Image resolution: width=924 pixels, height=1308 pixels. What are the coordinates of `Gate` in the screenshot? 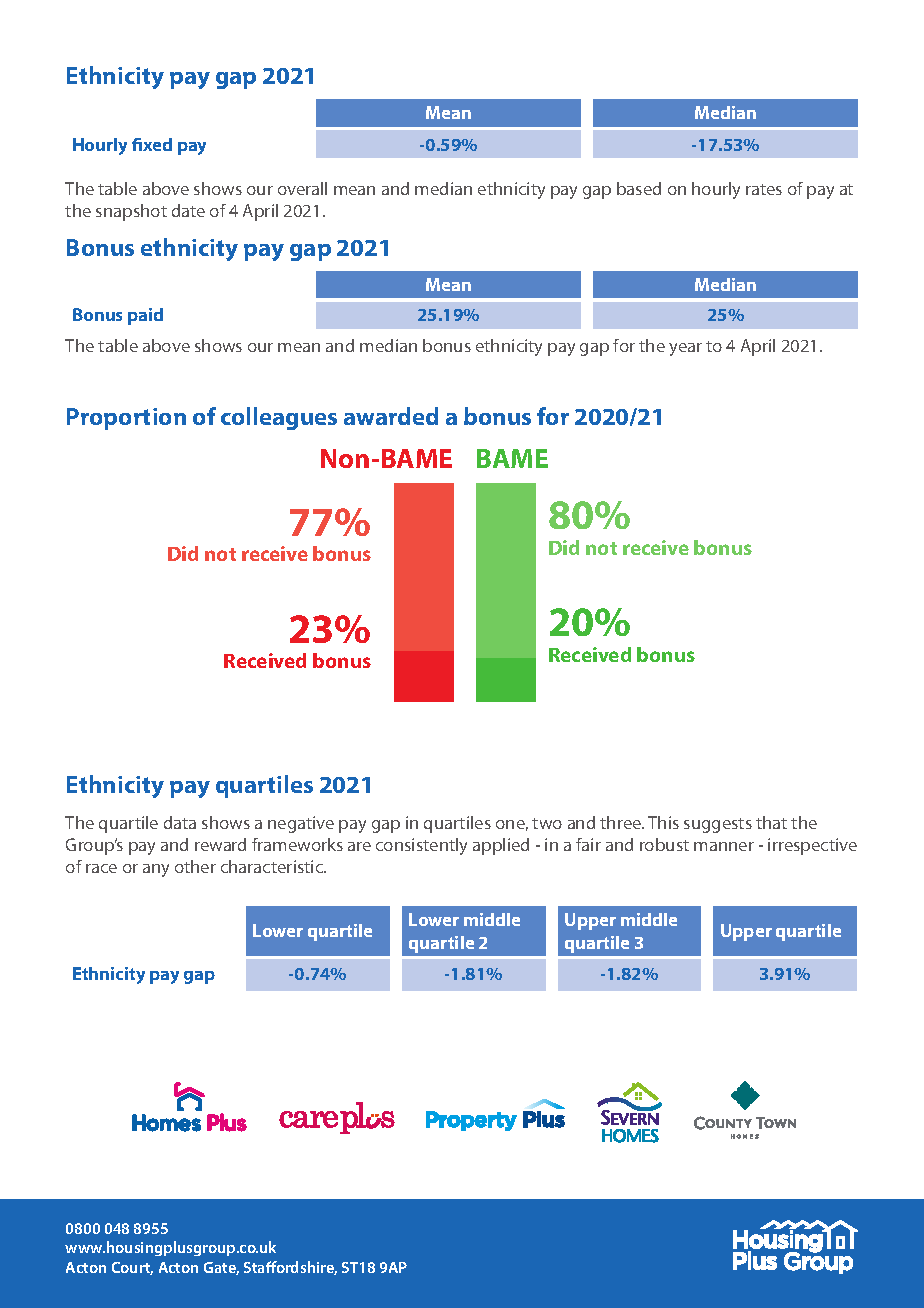 It's located at (221, 1268).
